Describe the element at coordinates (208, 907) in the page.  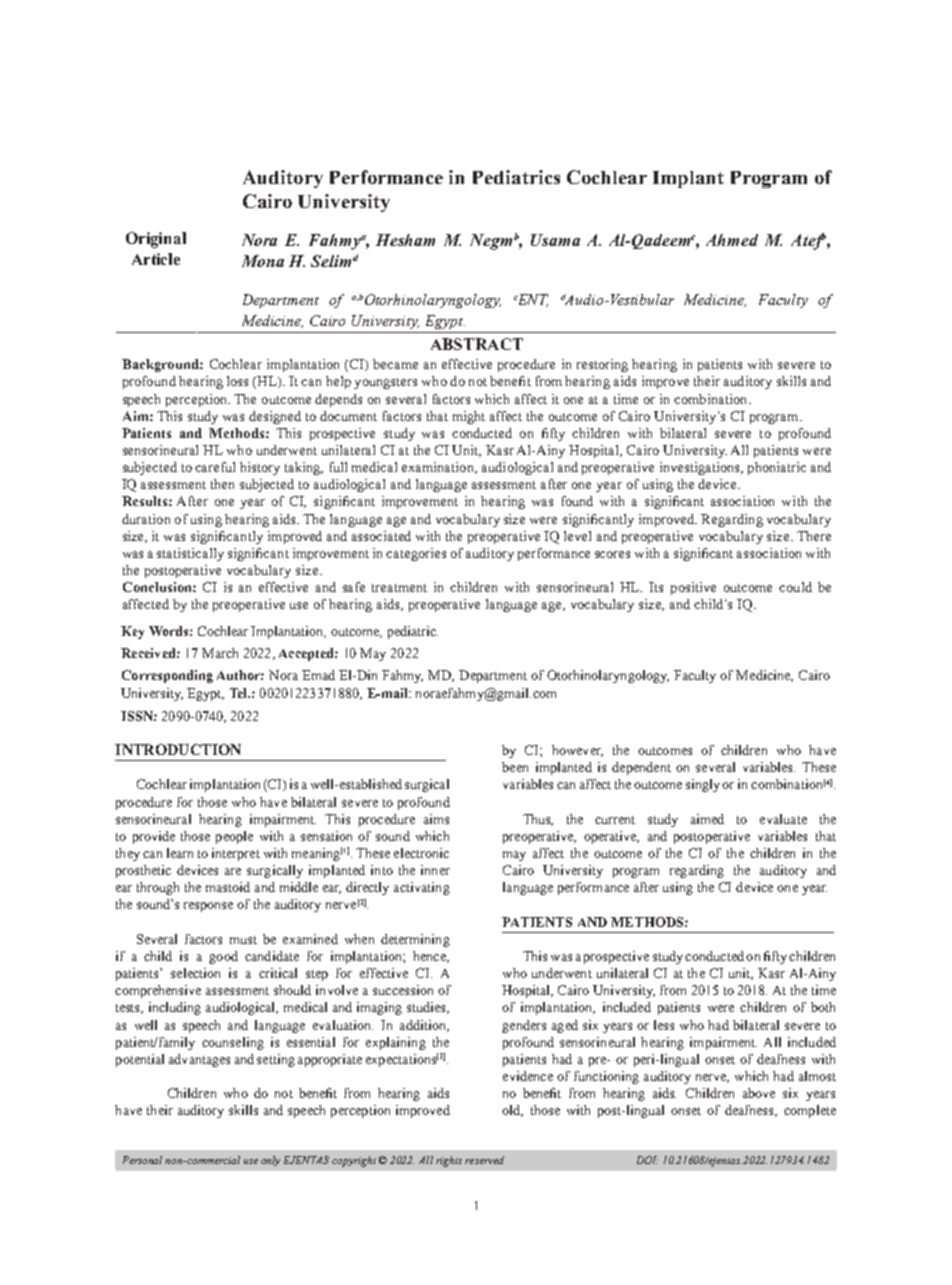
I see `response` at that location.
